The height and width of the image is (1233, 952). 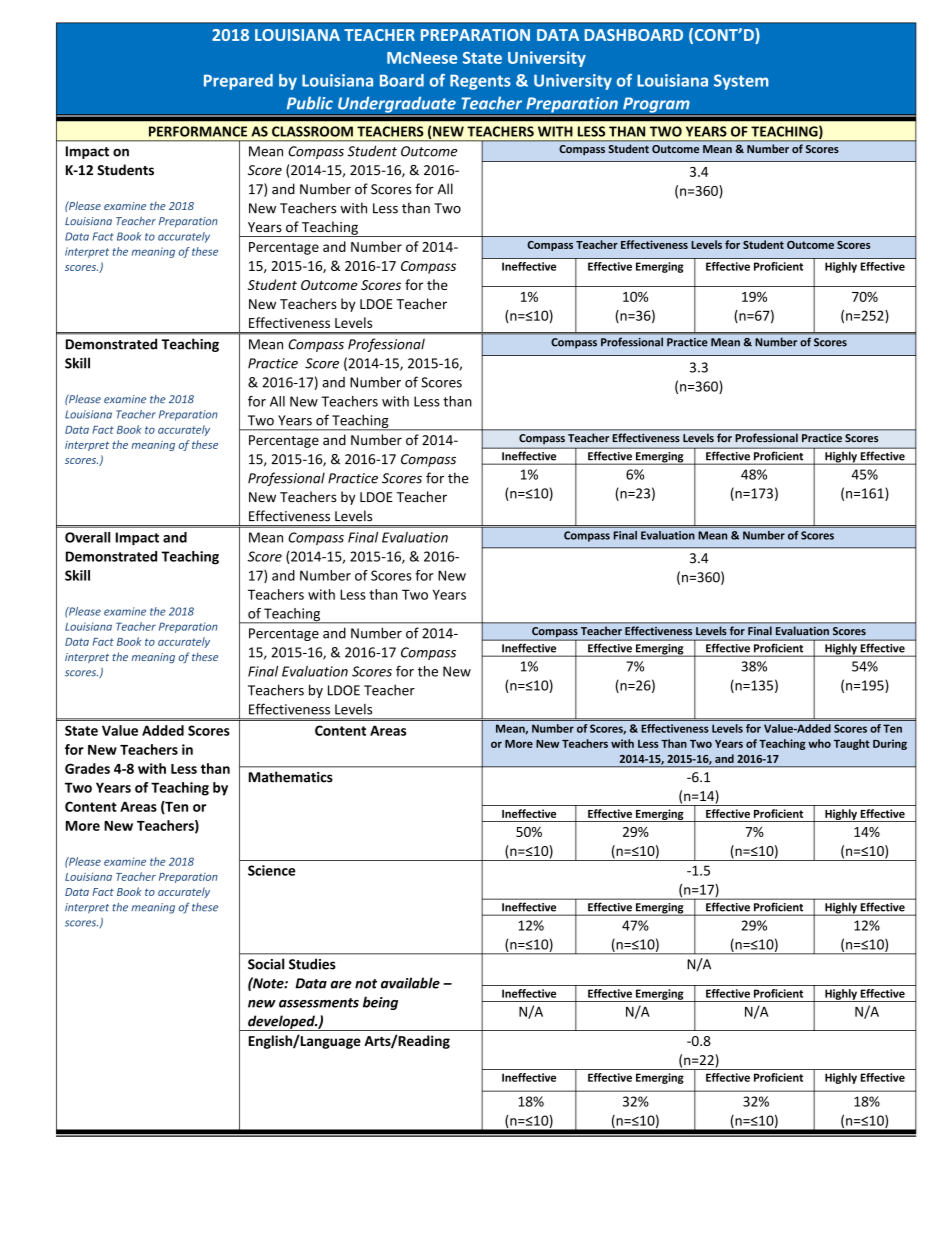 I want to click on Regents, so click(x=480, y=82).
